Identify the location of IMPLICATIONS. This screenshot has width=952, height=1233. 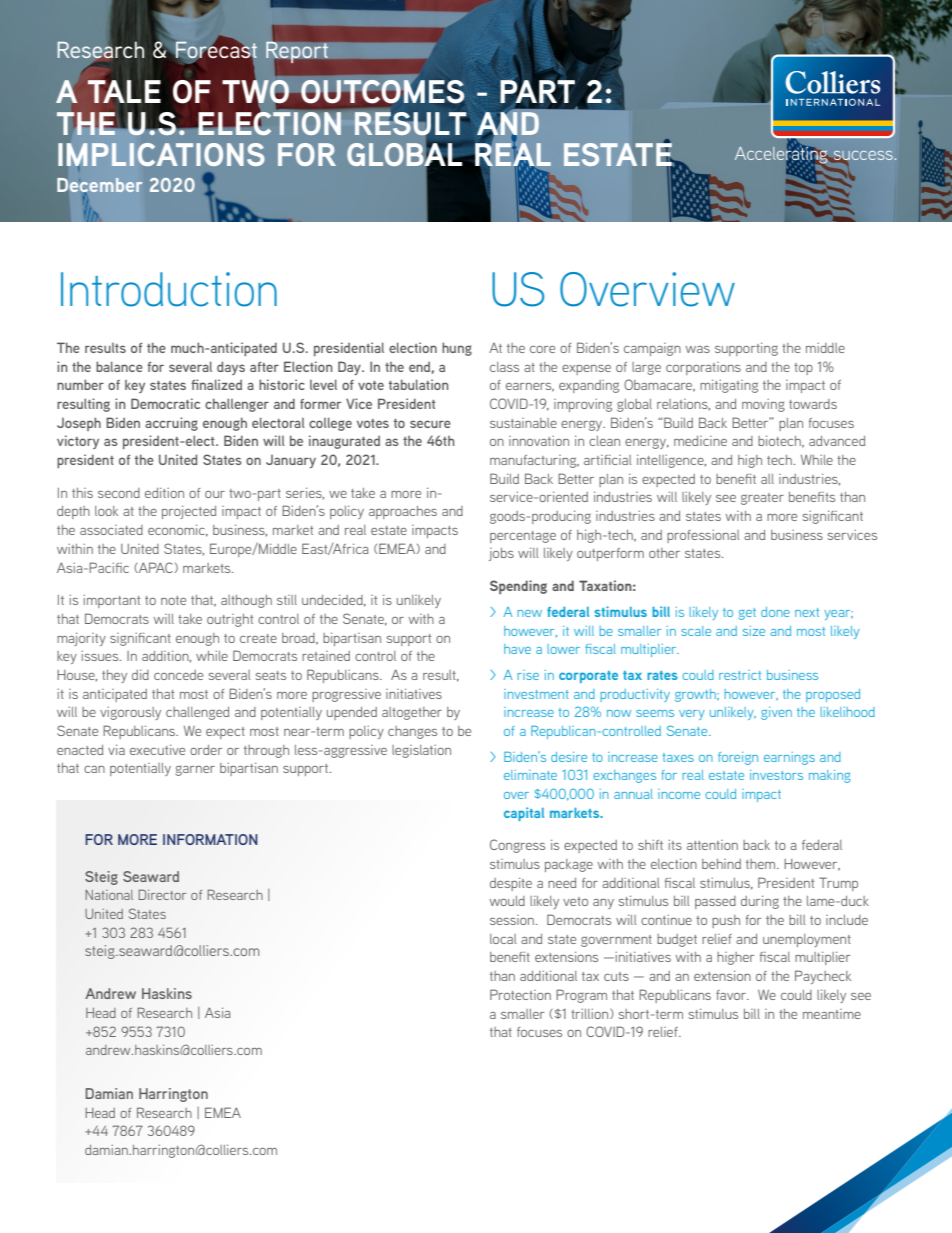
(161, 154).
